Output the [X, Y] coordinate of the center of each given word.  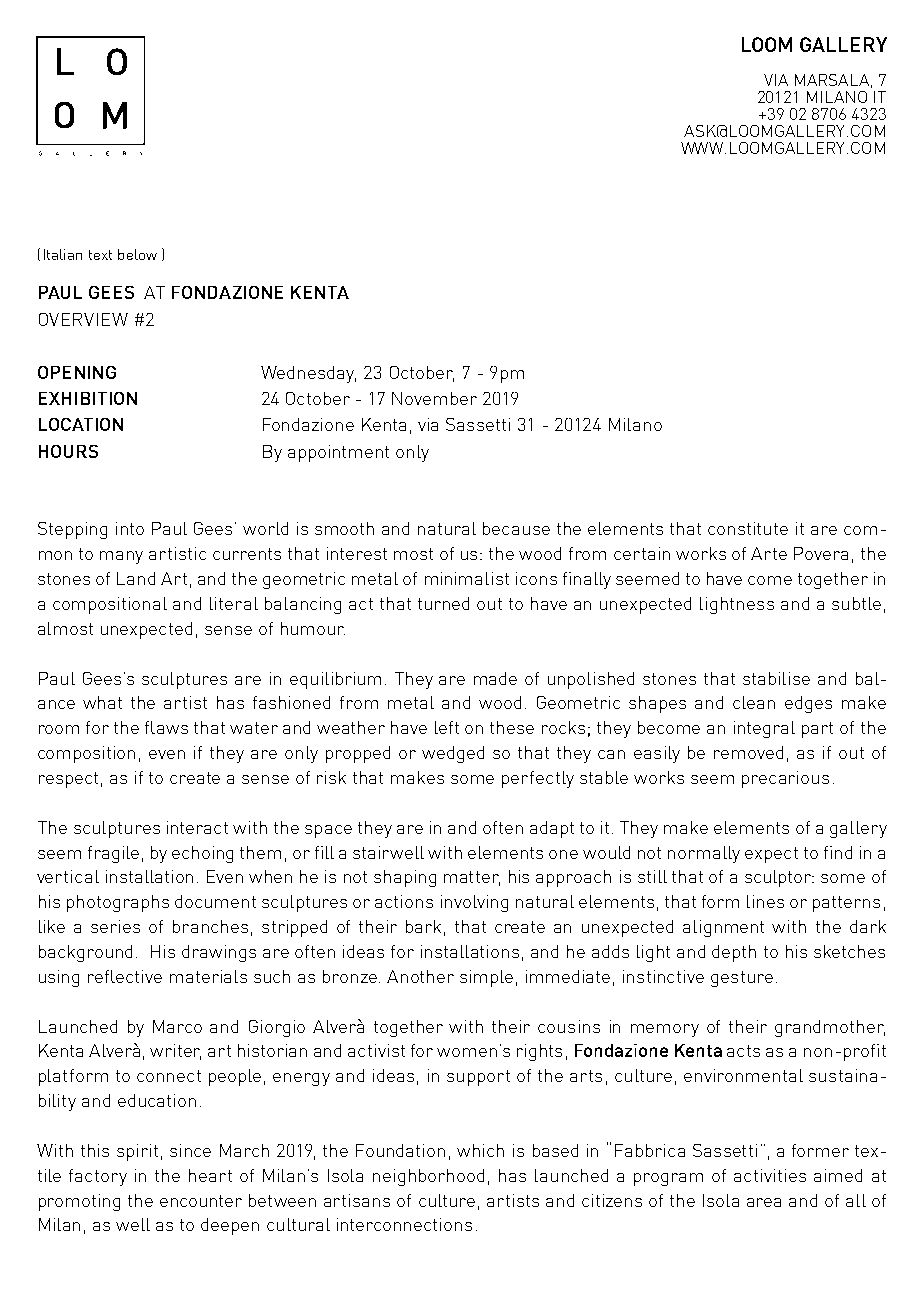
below [137, 254]
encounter [201, 1201]
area [764, 1202]
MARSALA [832, 80]
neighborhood [428, 1177]
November [434, 398]
